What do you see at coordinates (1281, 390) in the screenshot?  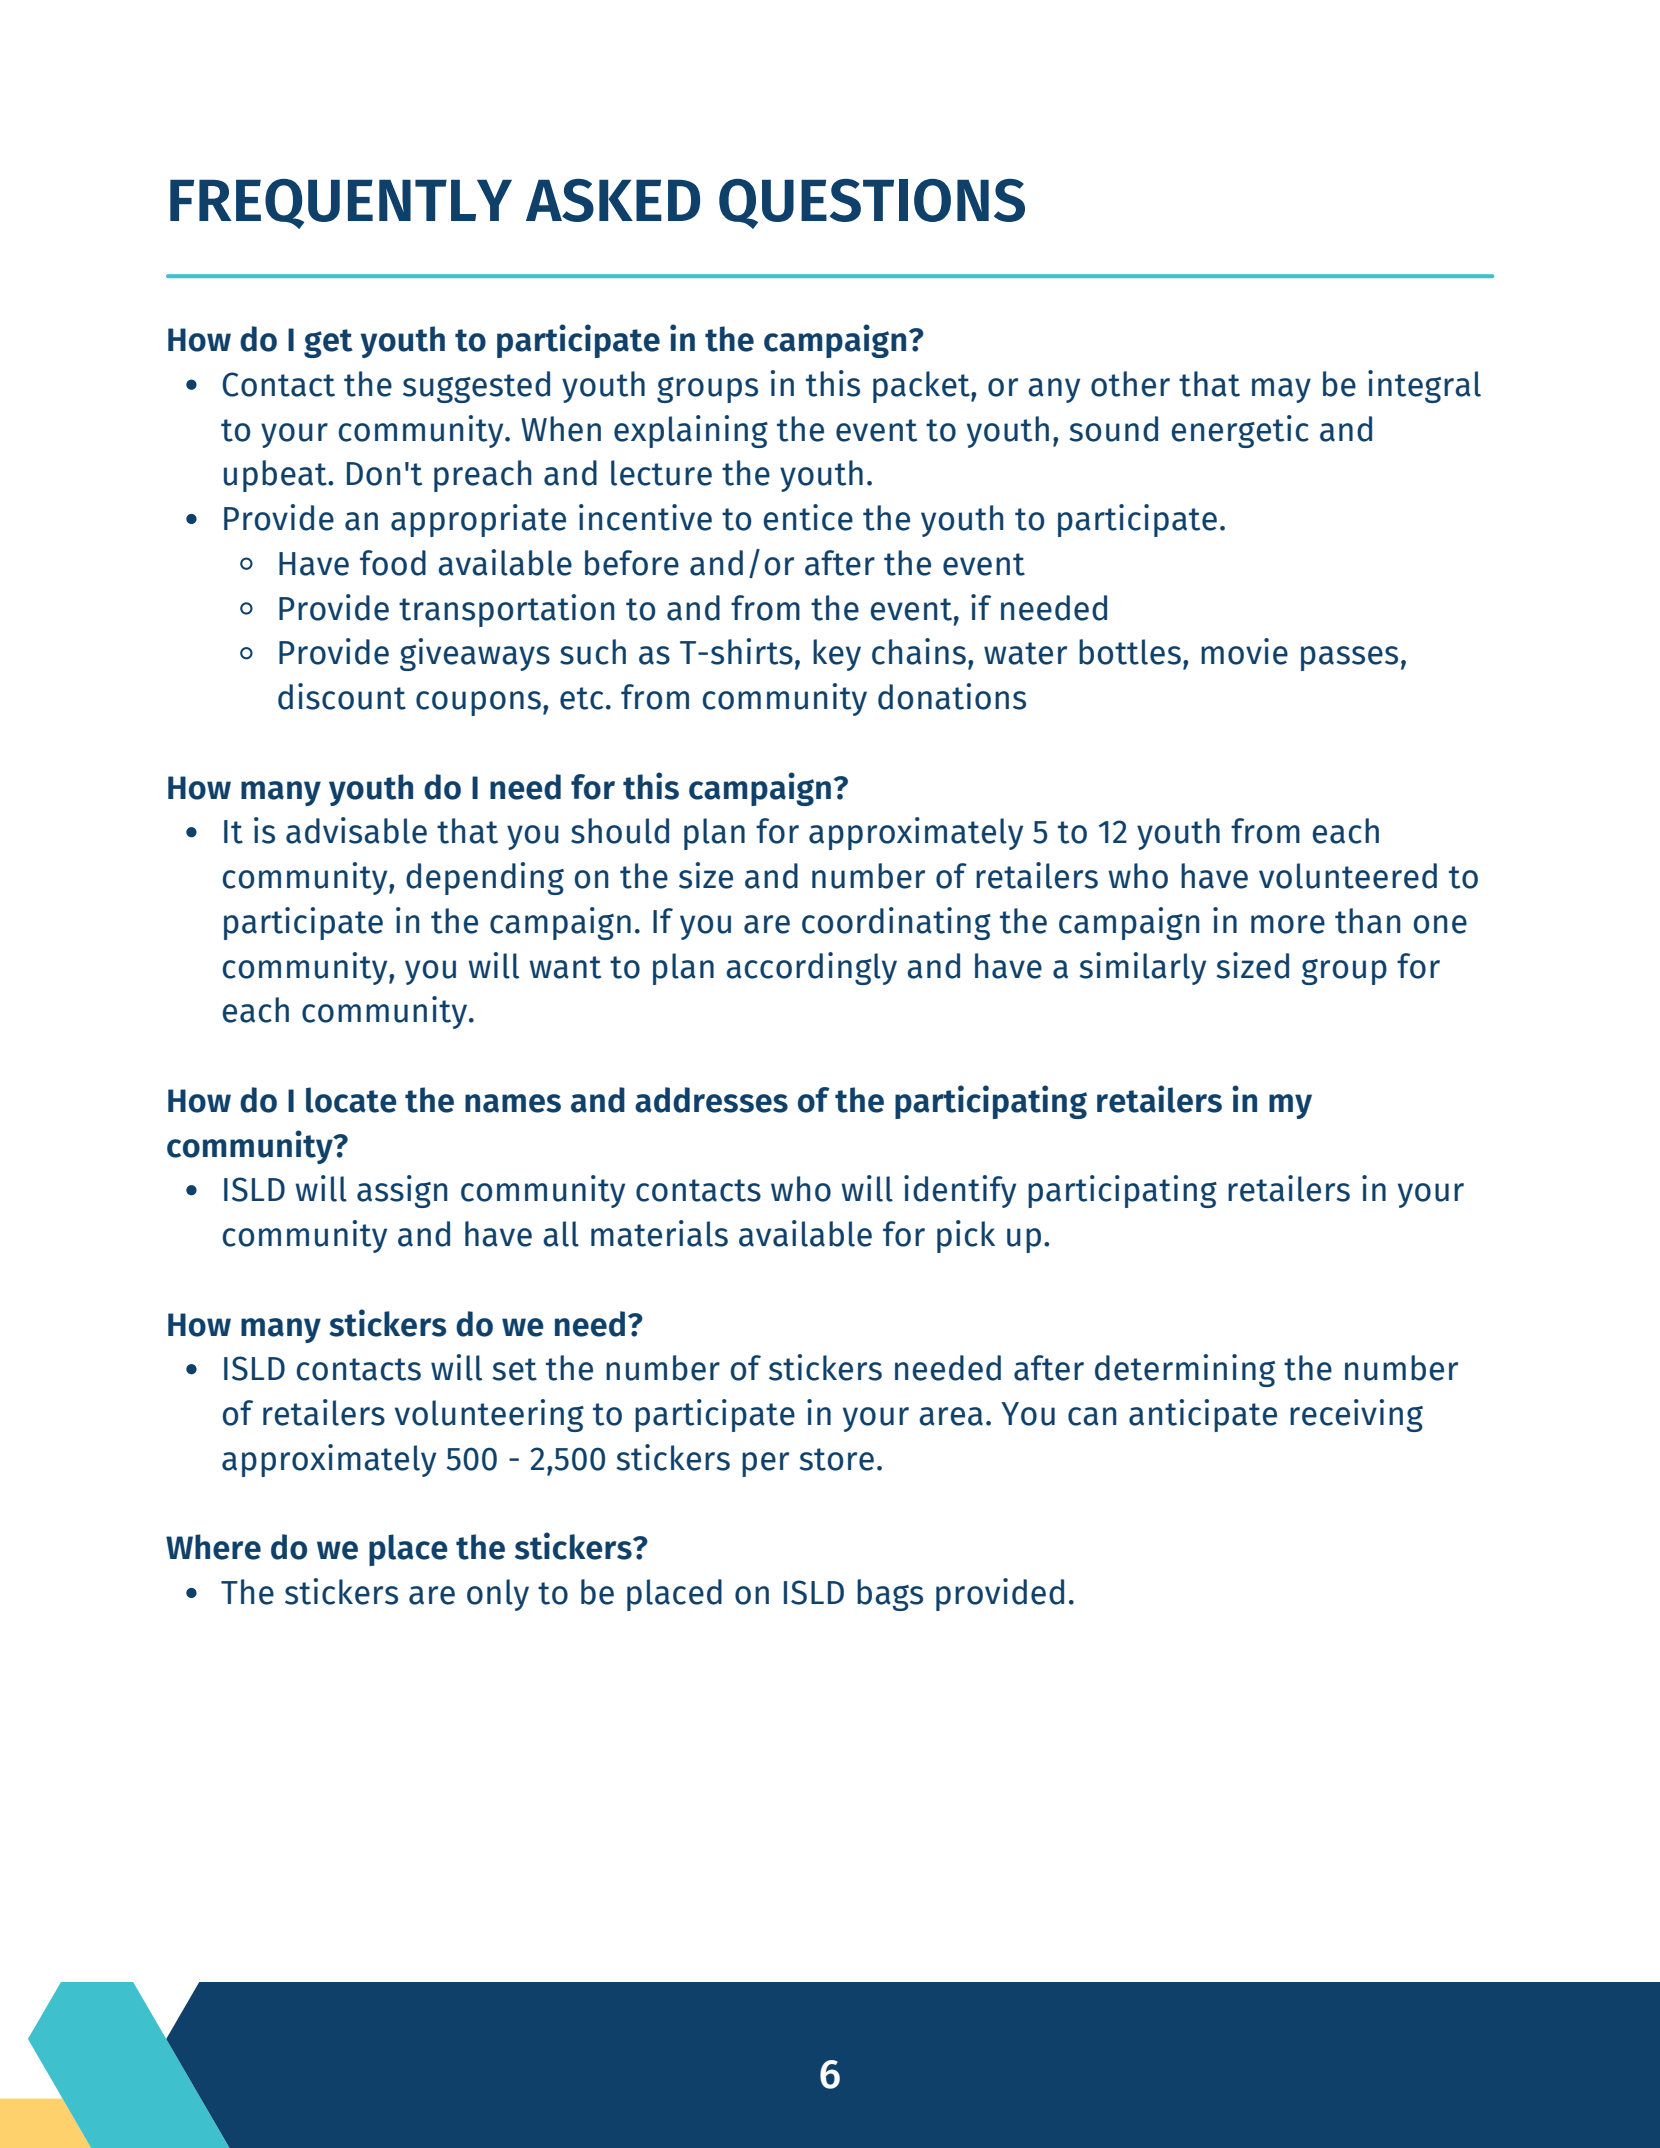 I see `may` at bounding box center [1281, 390].
